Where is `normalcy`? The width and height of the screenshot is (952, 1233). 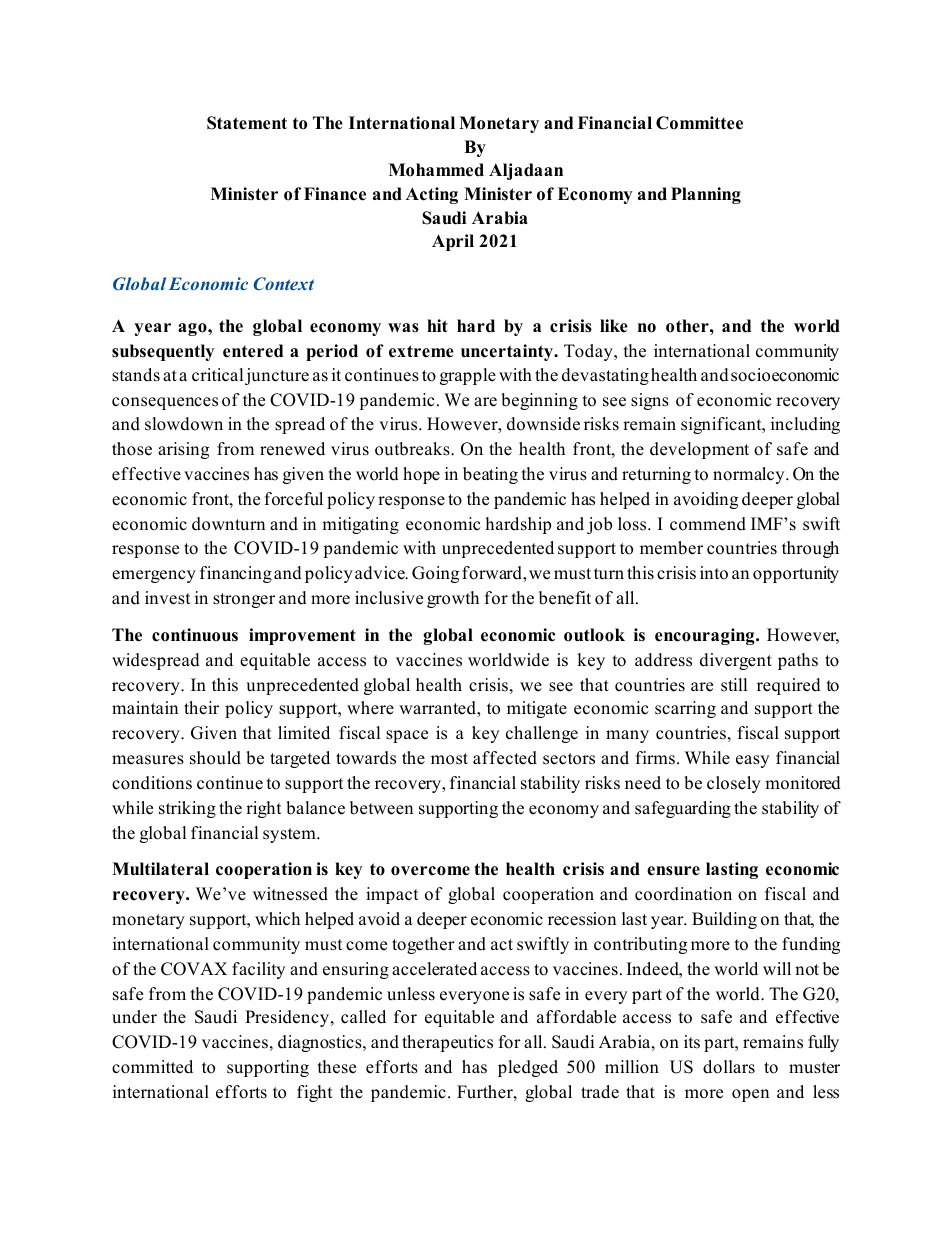 normalcy is located at coordinates (750, 475).
